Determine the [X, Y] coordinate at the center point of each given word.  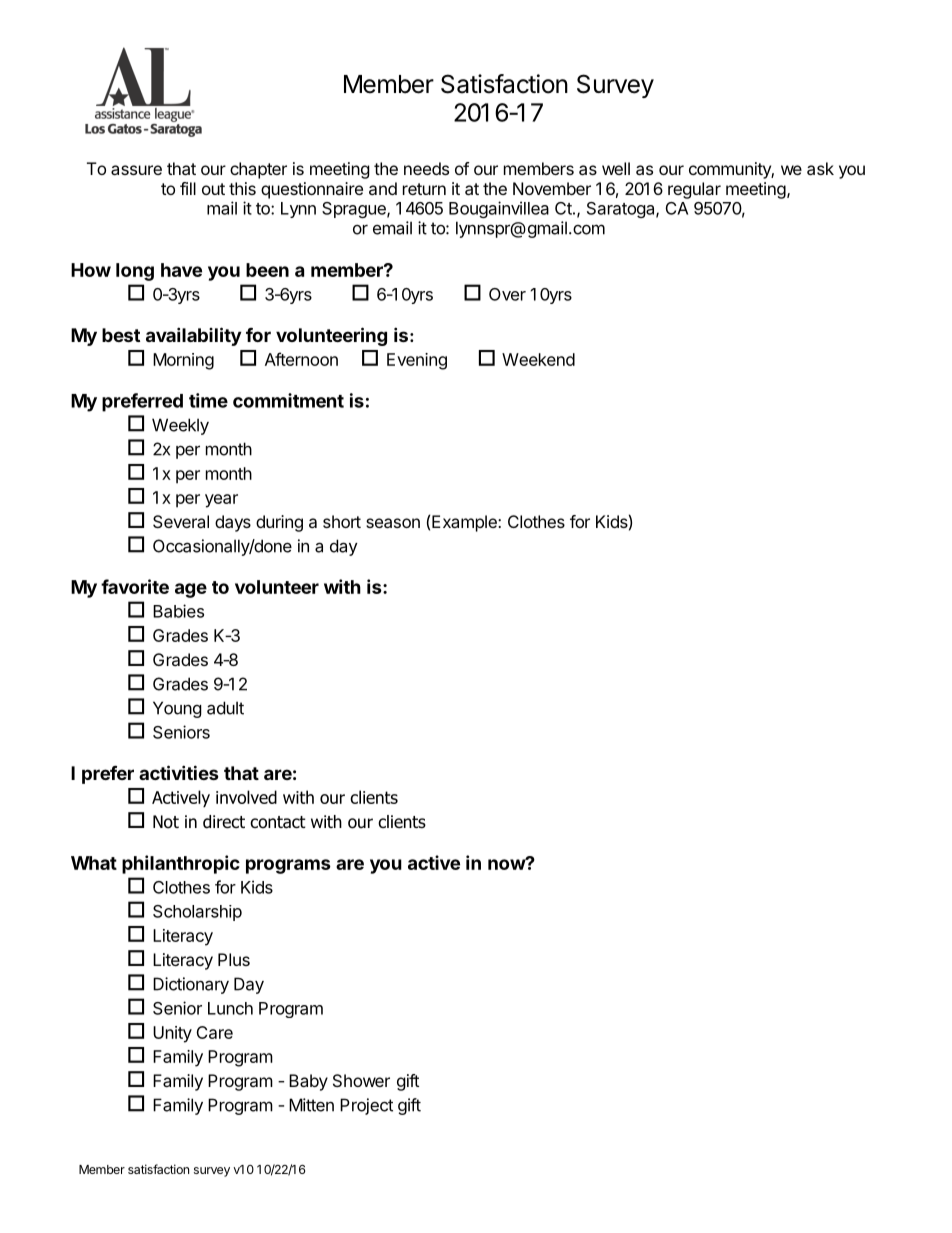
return [424, 189]
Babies [178, 611]
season [393, 523]
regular [694, 190]
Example [465, 523]
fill [188, 188]
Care [214, 1032]
